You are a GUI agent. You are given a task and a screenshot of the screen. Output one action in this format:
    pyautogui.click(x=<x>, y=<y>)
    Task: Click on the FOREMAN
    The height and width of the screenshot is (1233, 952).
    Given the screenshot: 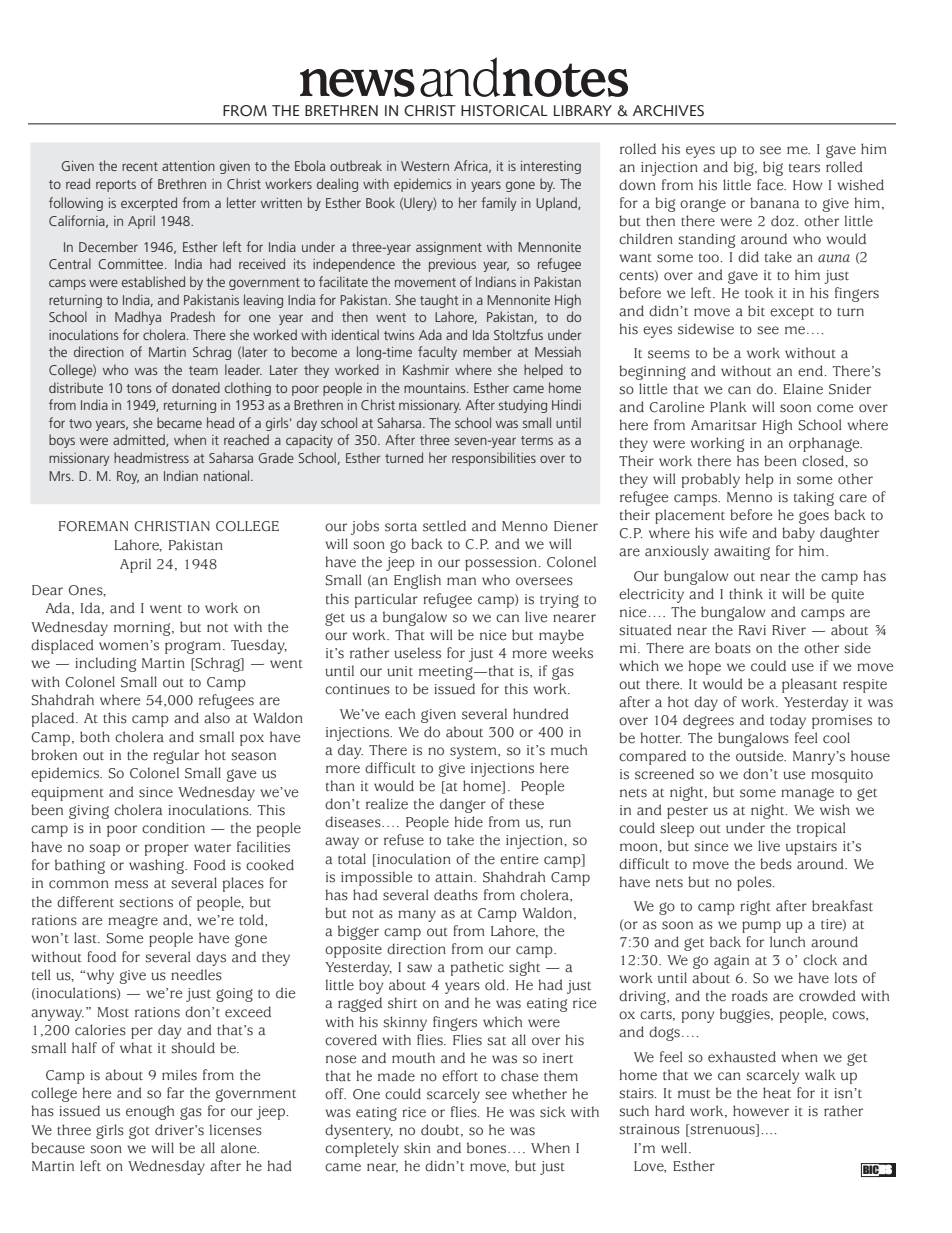 What is the action you would take?
    pyautogui.click(x=93, y=526)
